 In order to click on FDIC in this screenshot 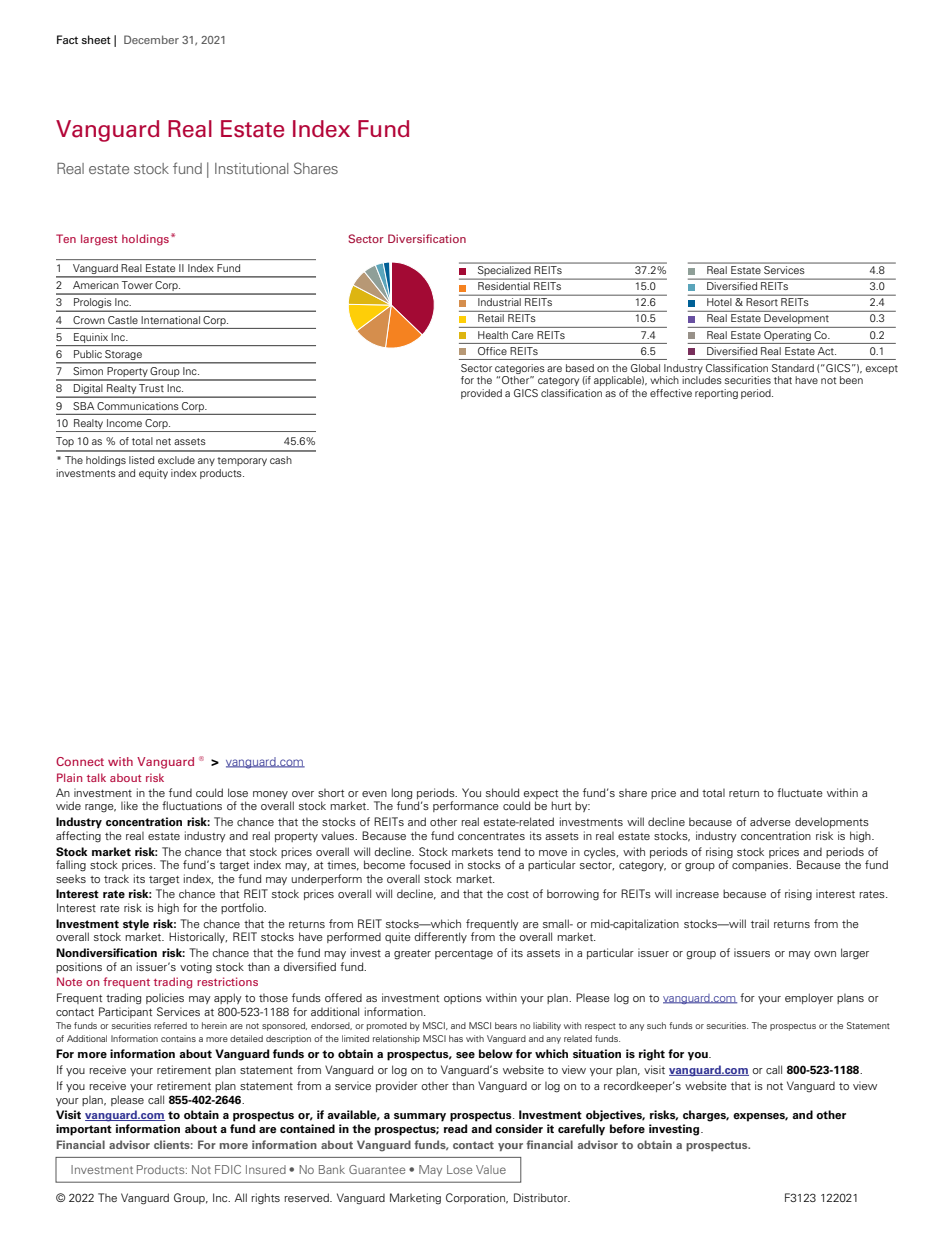, I will do `click(228, 1169)`.
